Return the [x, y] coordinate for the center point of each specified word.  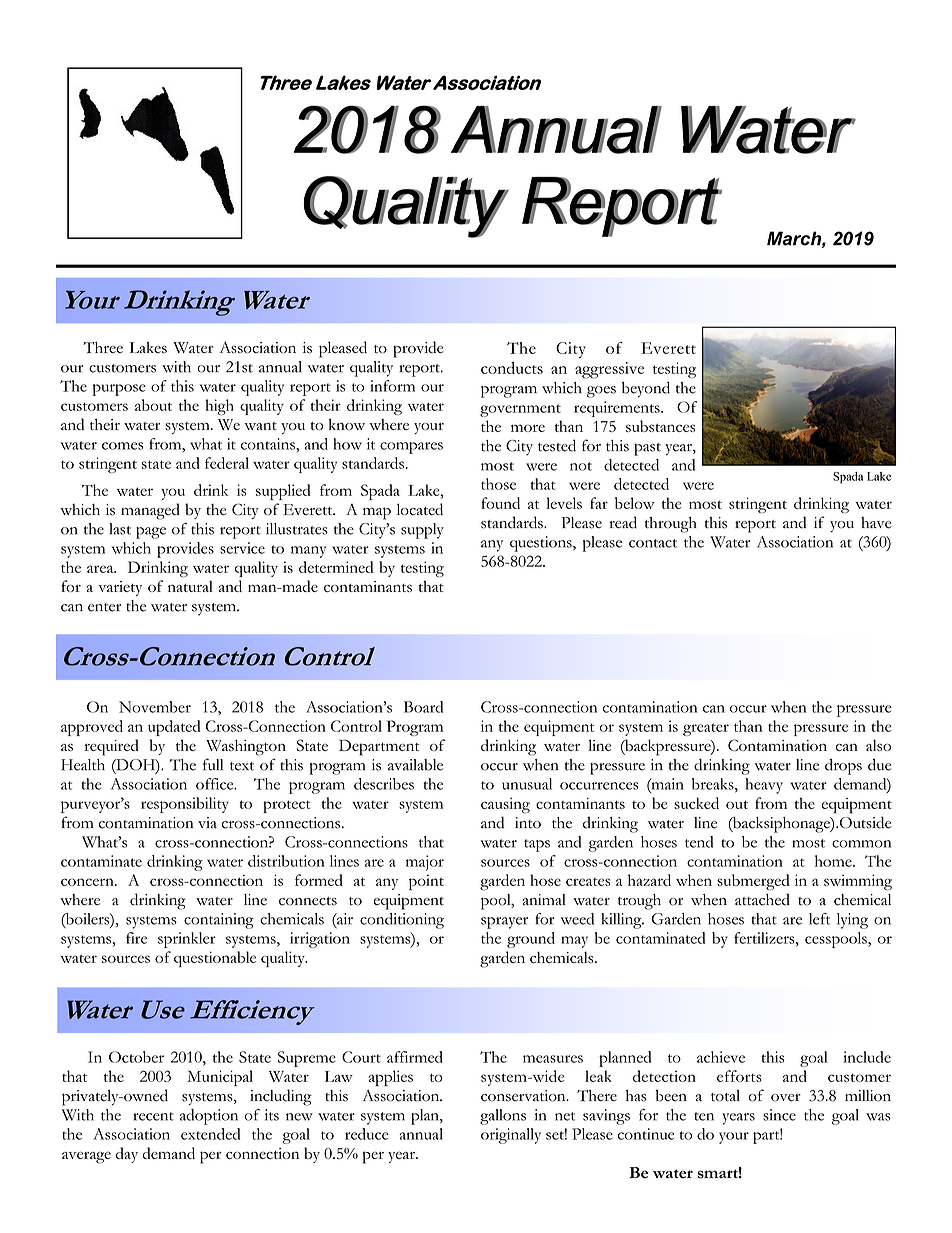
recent [153, 1116]
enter [104, 607]
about [153, 405]
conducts [512, 368]
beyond [646, 389]
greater [706, 729]
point [426, 882]
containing [219, 921]
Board [423, 707]
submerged [753, 882]
